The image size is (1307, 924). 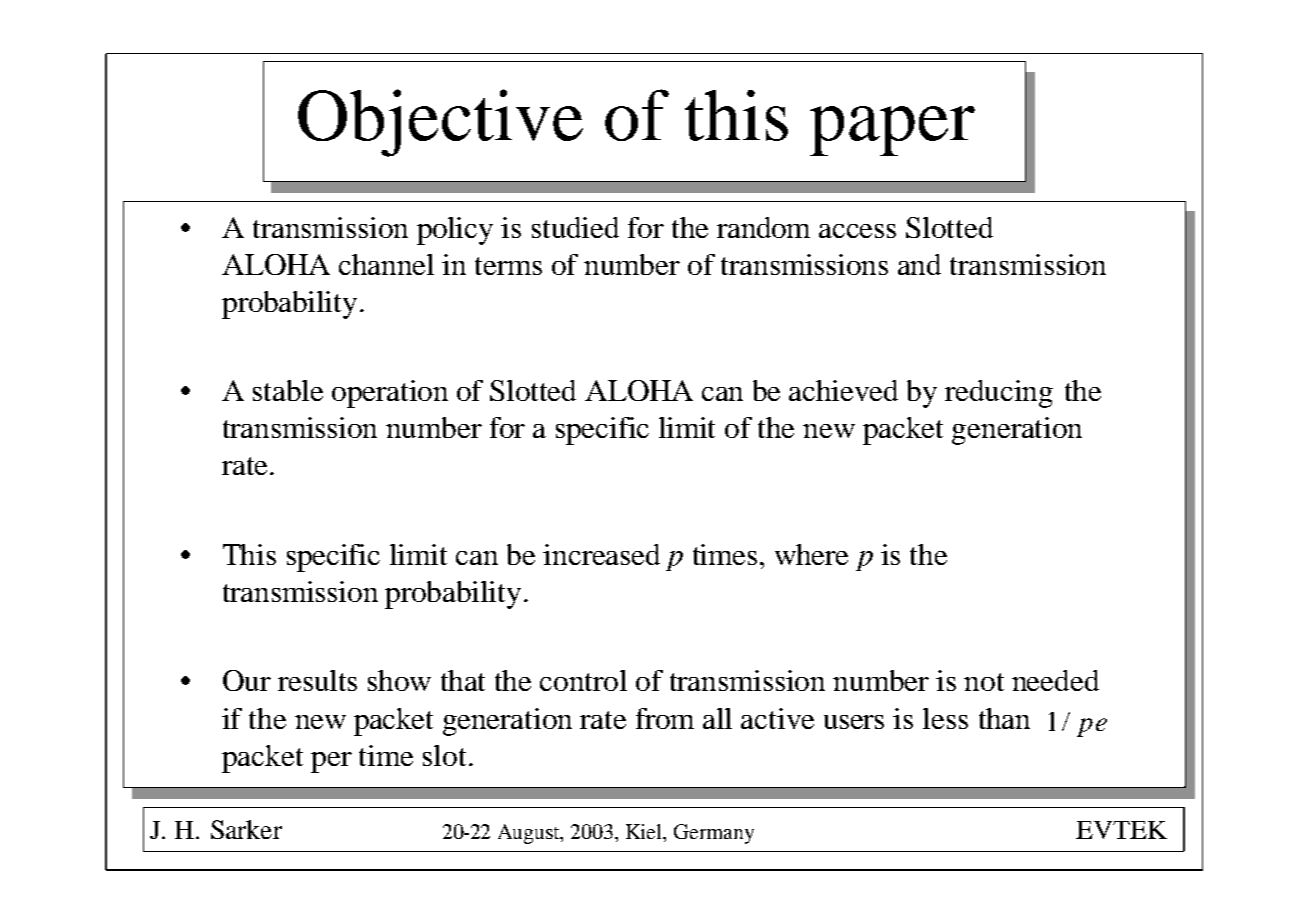 What do you see at coordinates (601, 554) in the screenshot?
I see `increased` at bounding box center [601, 554].
